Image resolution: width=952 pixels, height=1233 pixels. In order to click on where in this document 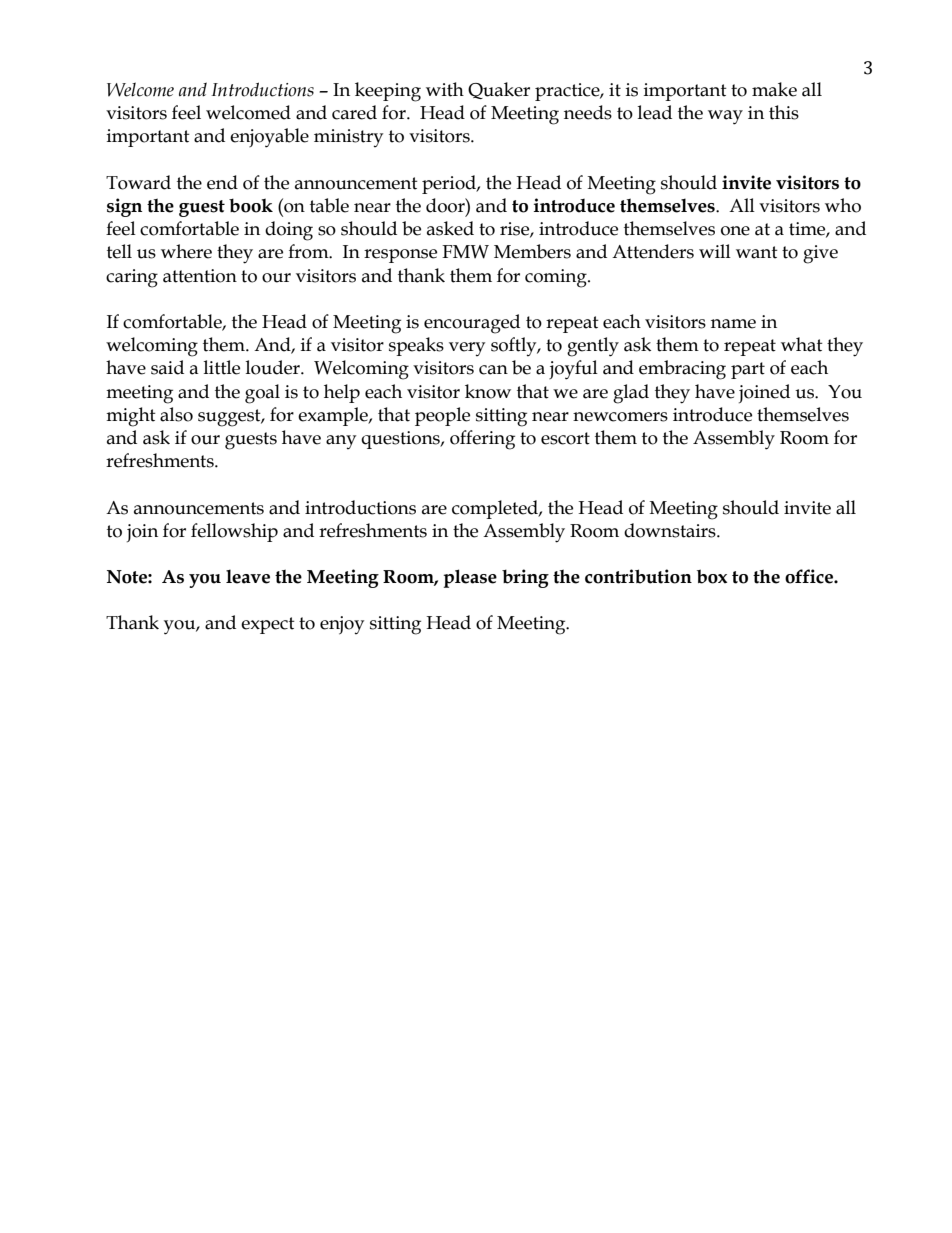, I will do `click(186, 251)`.
